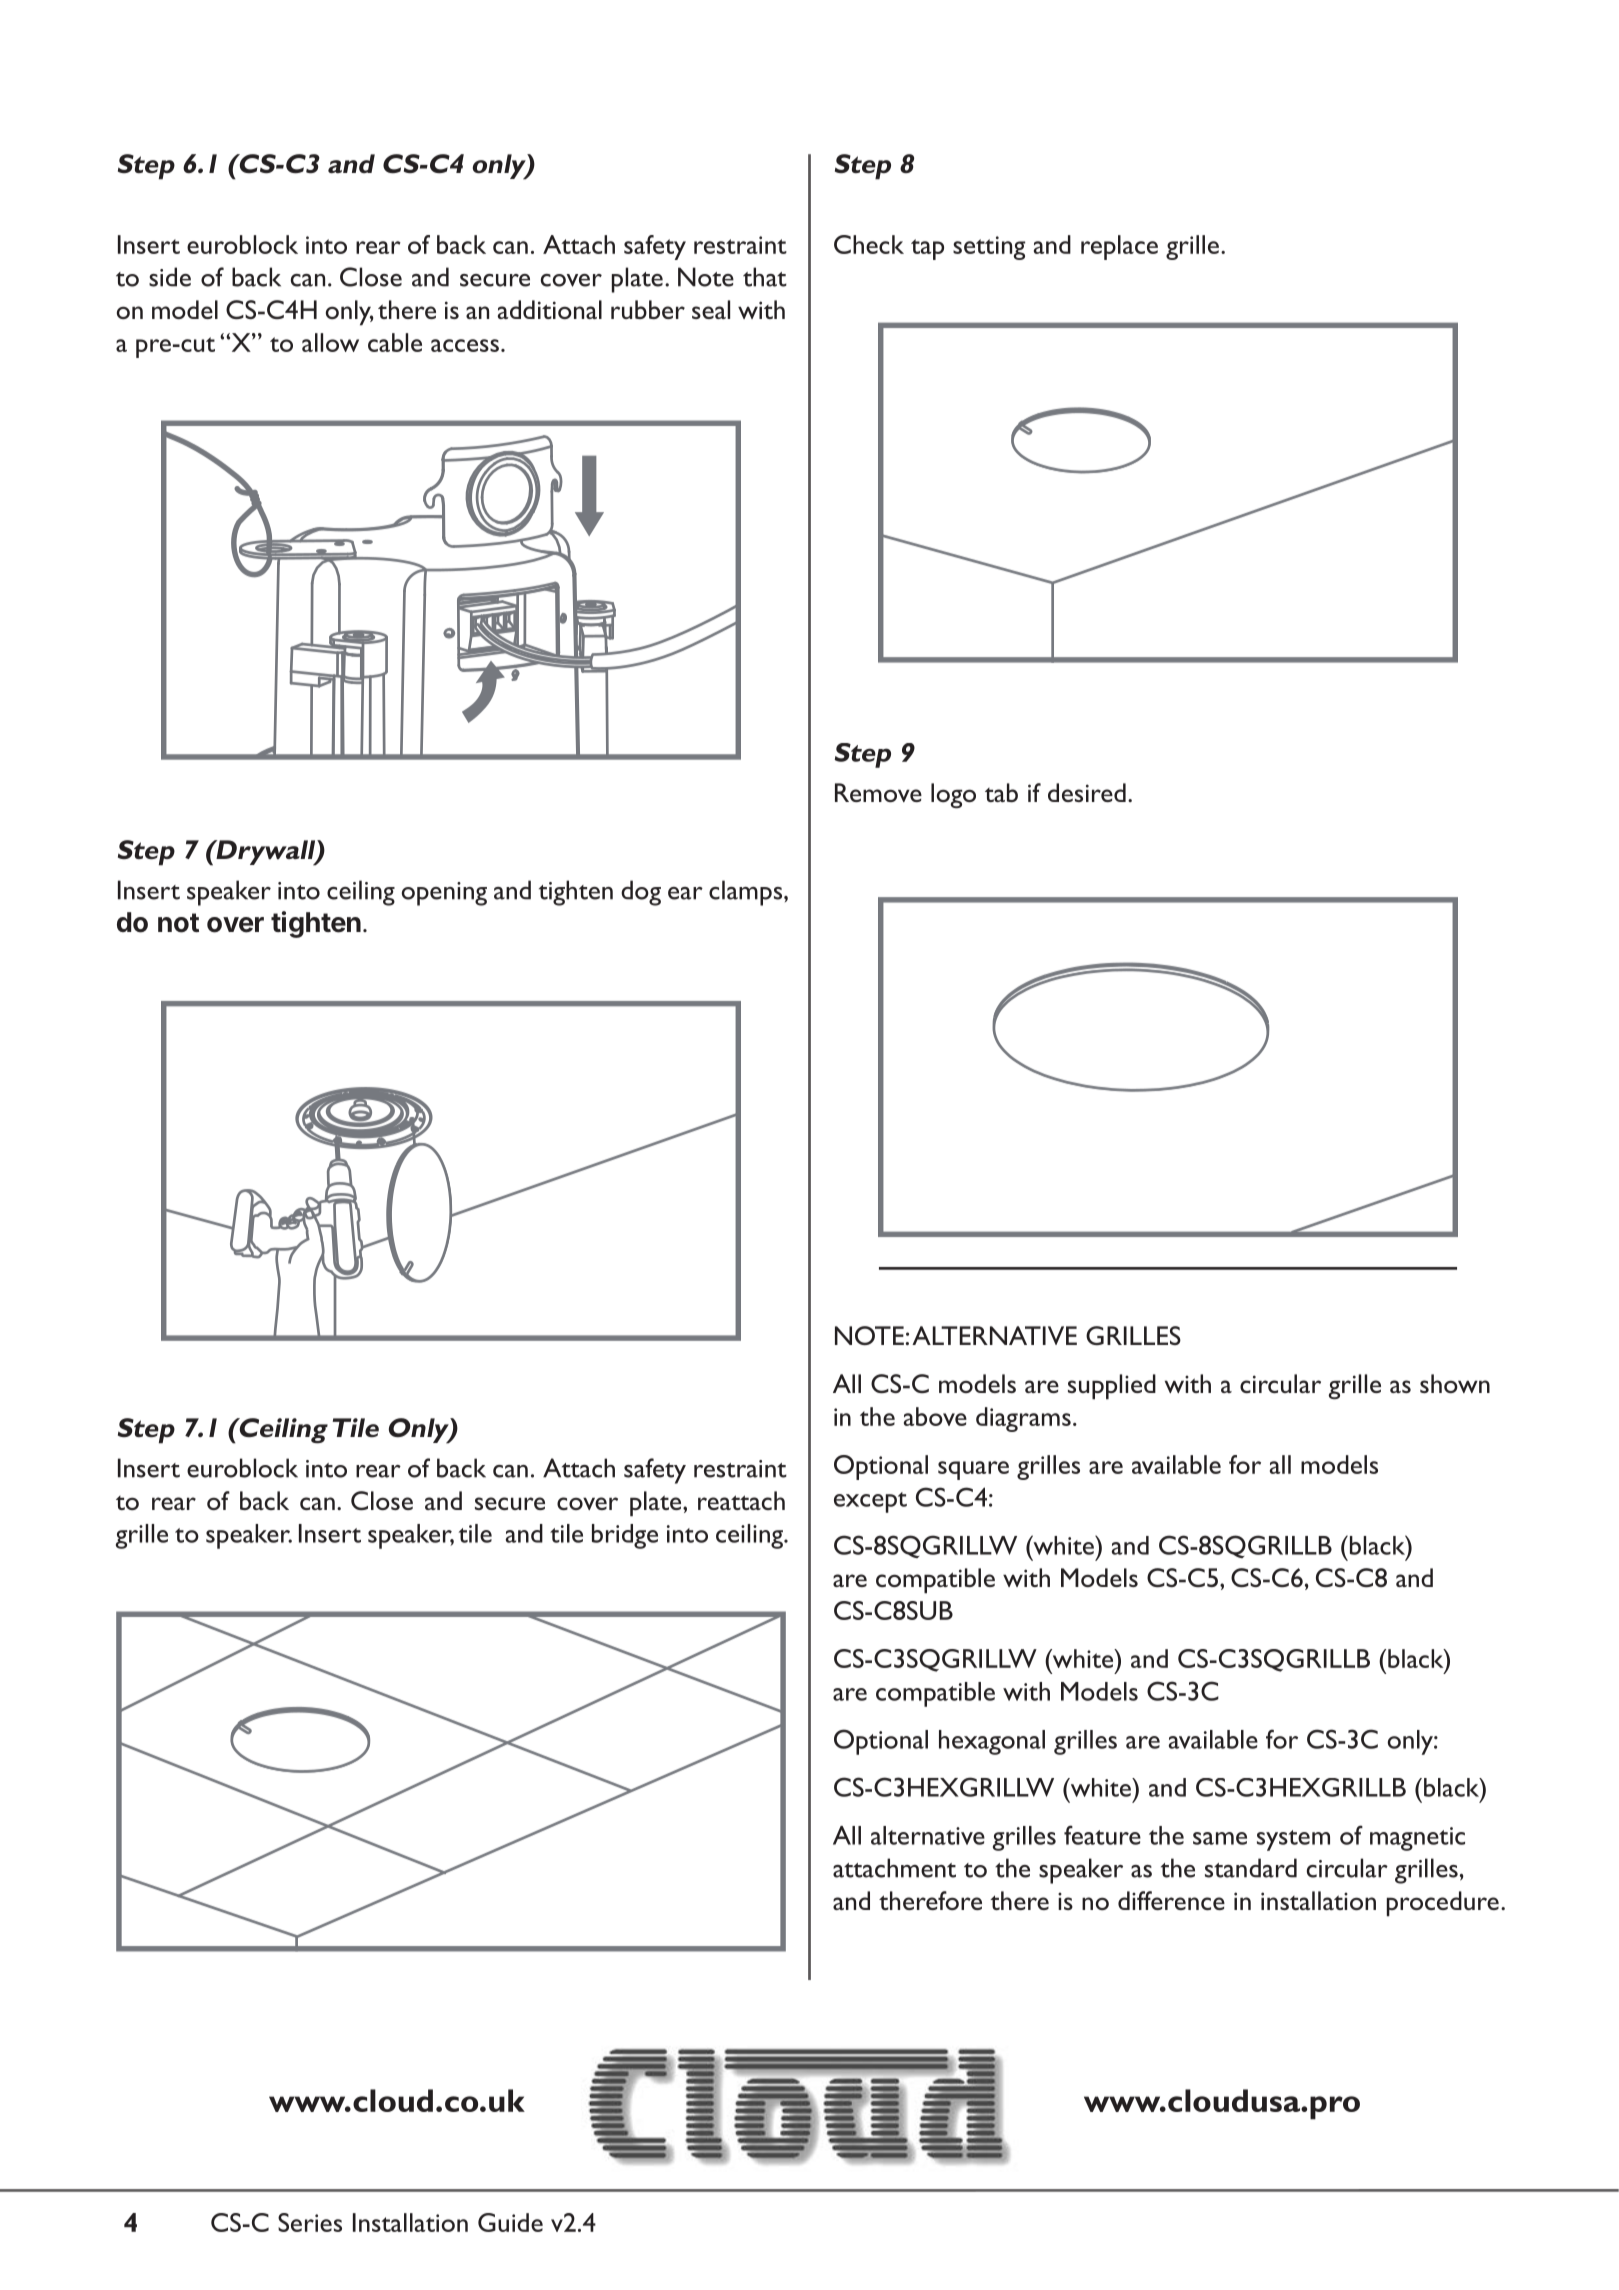 This screenshot has width=1619, height=2290. Describe the element at coordinates (992, 1742) in the screenshot. I see `hexagonal` at that location.
